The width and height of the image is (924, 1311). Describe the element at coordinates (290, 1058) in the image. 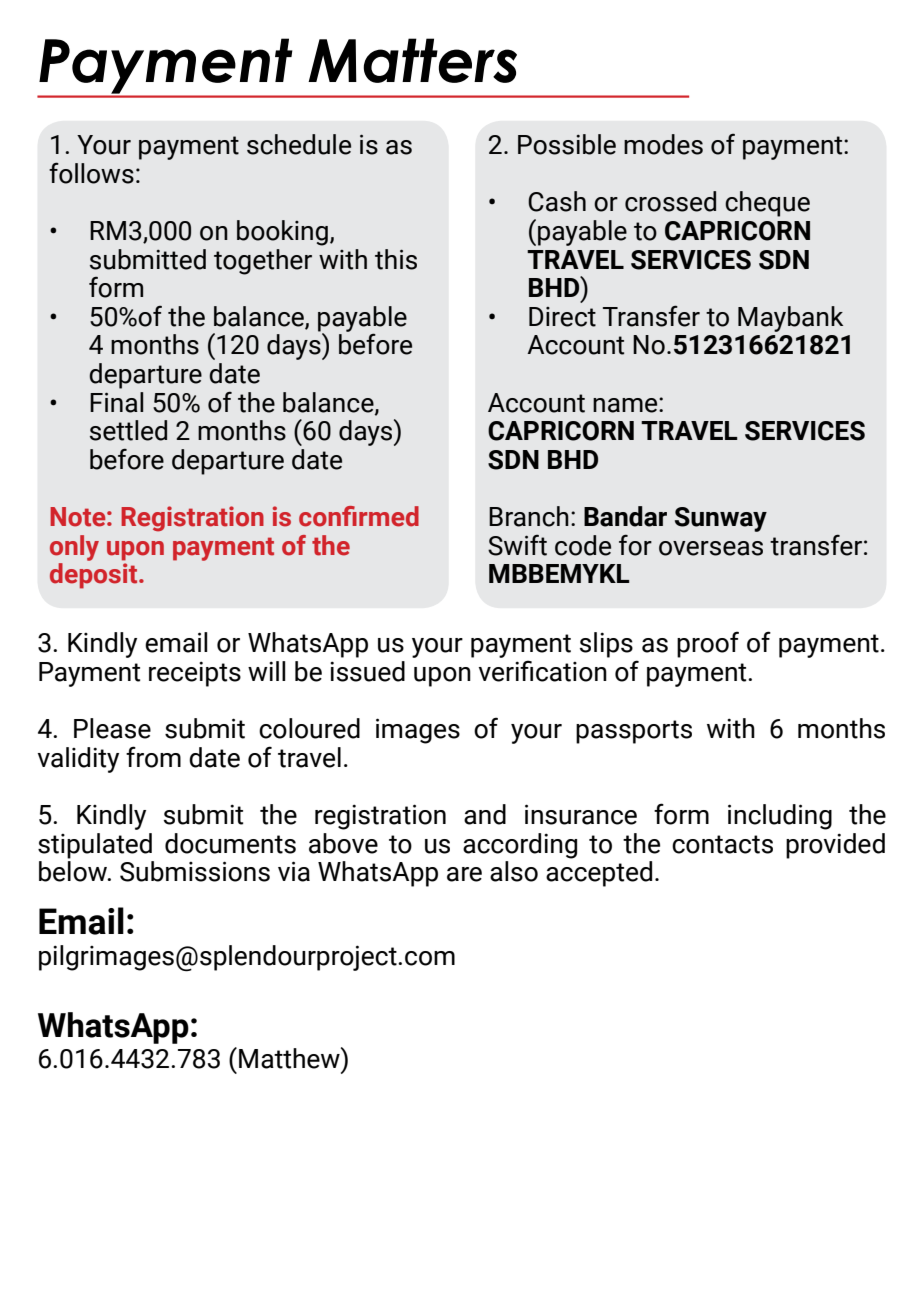

I see `Matthew` at that location.
